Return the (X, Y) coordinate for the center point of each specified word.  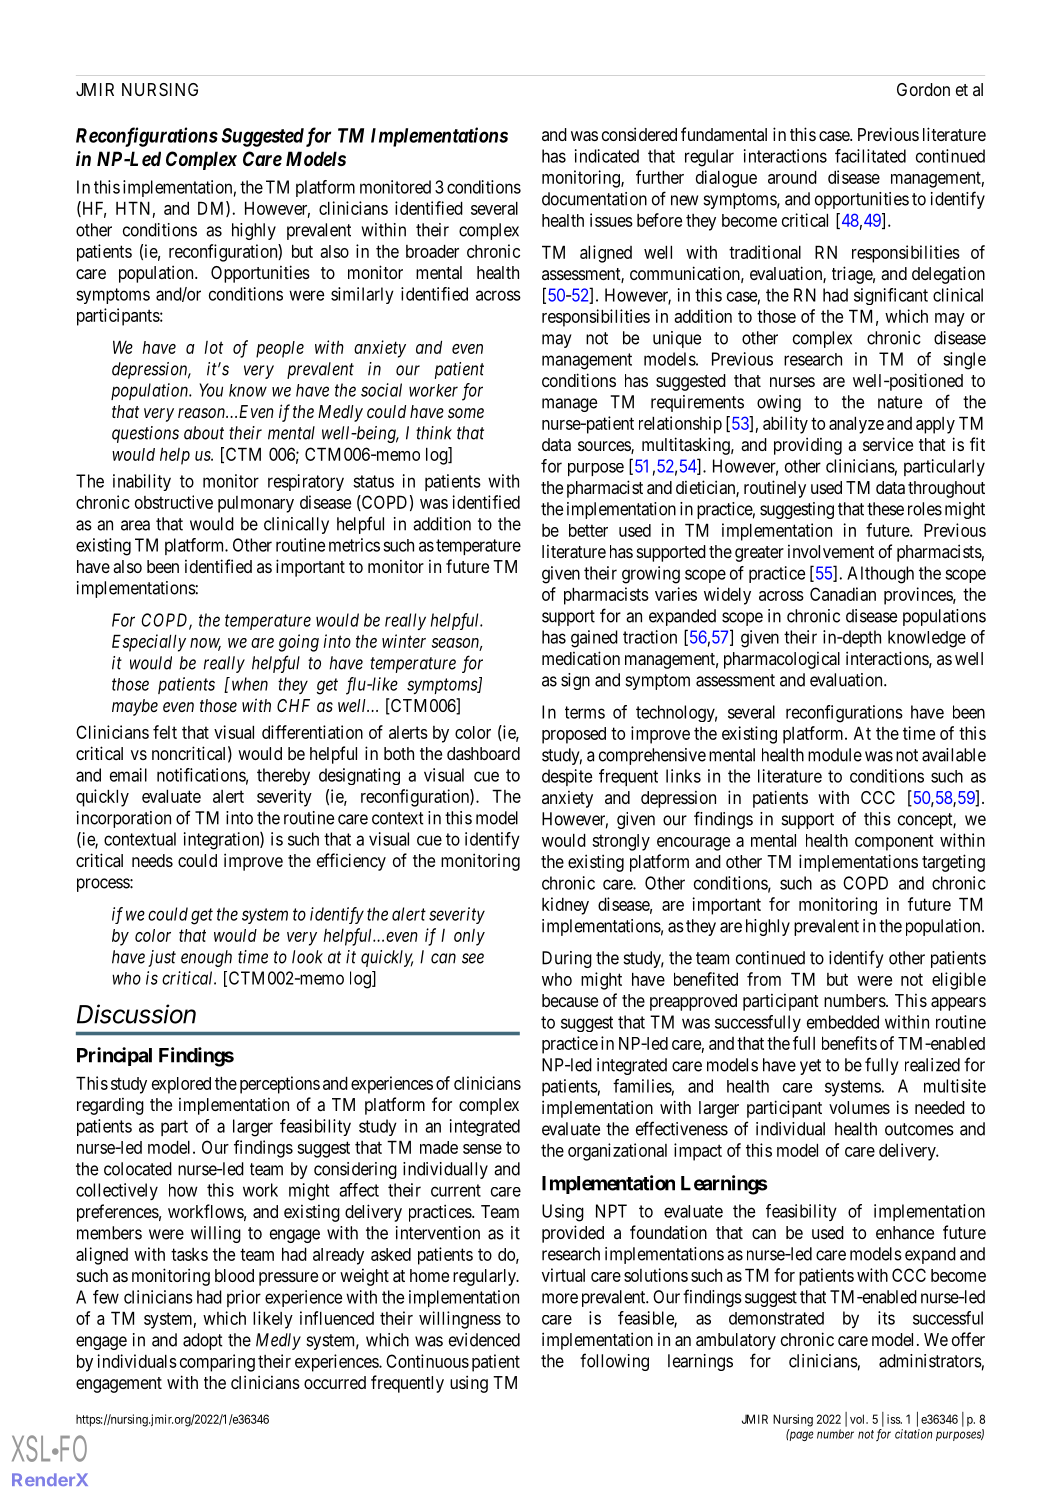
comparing (217, 1363)
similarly (362, 295)
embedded (843, 1022)
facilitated (870, 156)
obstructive (174, 502)
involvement (831, 551)
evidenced (484, 1340)
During (567, 959)
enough (206, 958)
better (588, 530)
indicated (607, 156)
